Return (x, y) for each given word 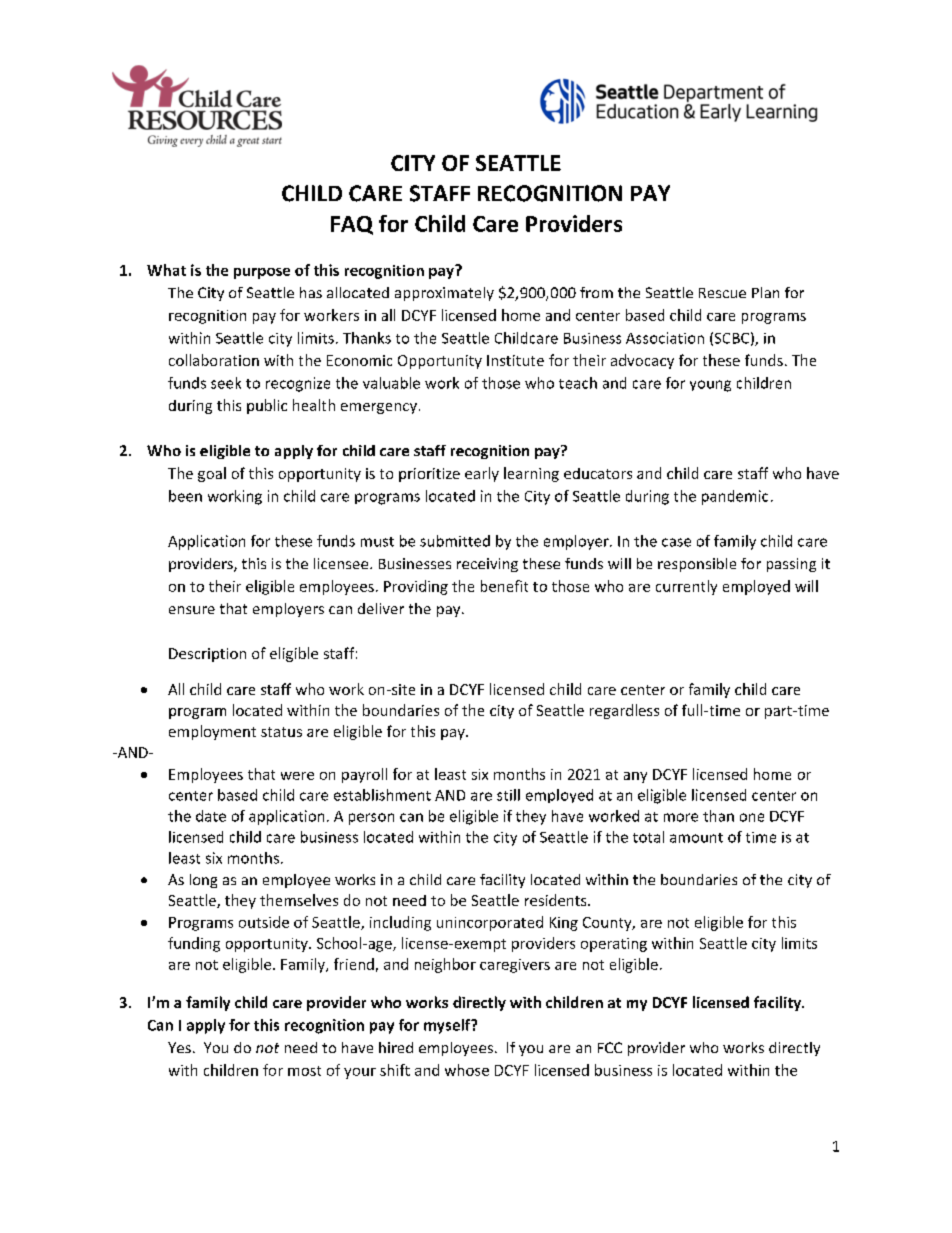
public (267, 406)
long (203, 881)
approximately (444, 294)
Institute (515, 360)
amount (696, 838)
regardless (624, 711)
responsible (697, 565)
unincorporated (490, 923)
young (710, 386)
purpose (262, 273)
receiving (487, 565)
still (508, 795)
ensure (192, 610)
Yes (179, 1047)
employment (212, 732)
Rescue (722, 293)
